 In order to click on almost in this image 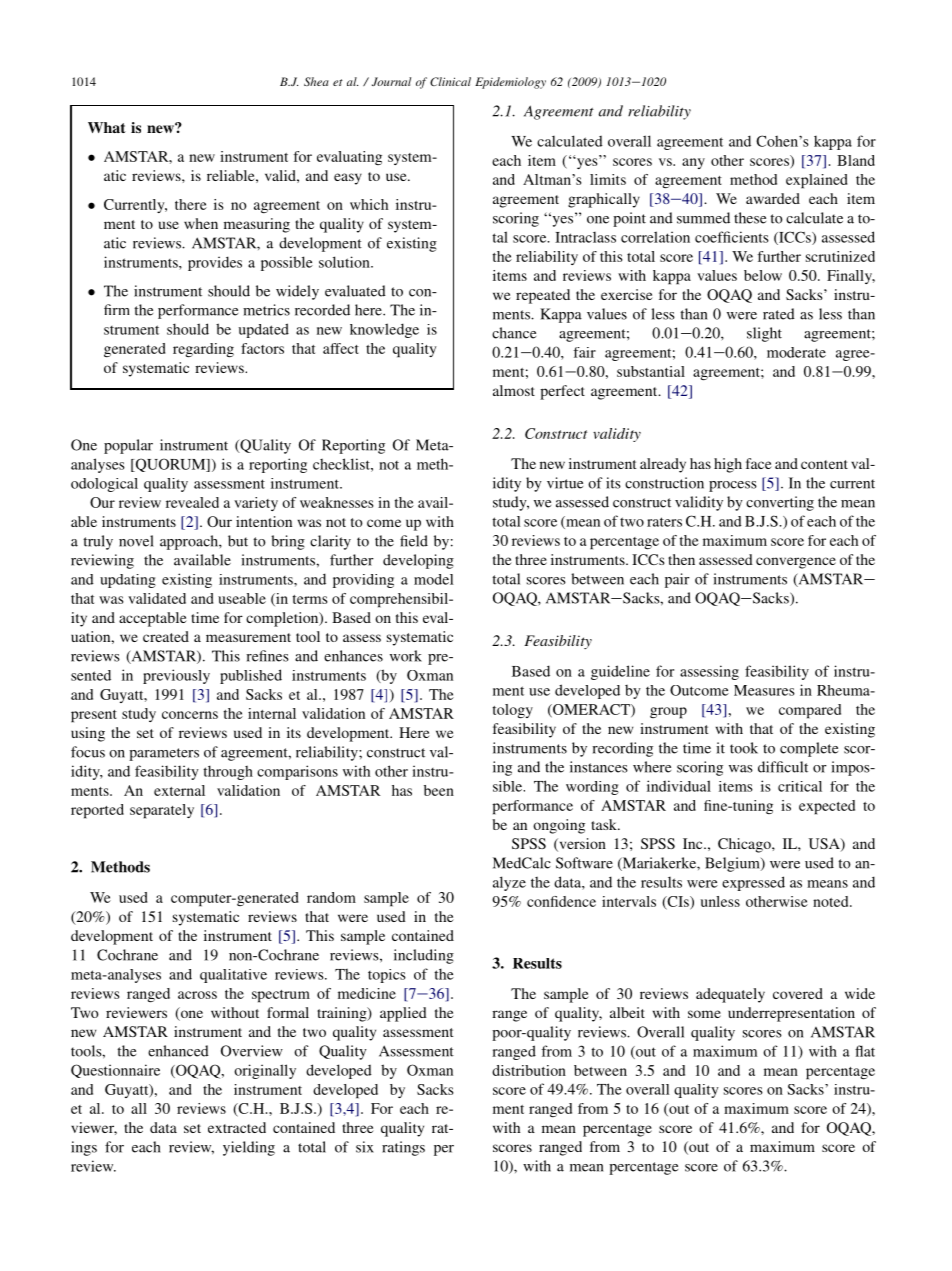, I will do `click(514, 390)`.
